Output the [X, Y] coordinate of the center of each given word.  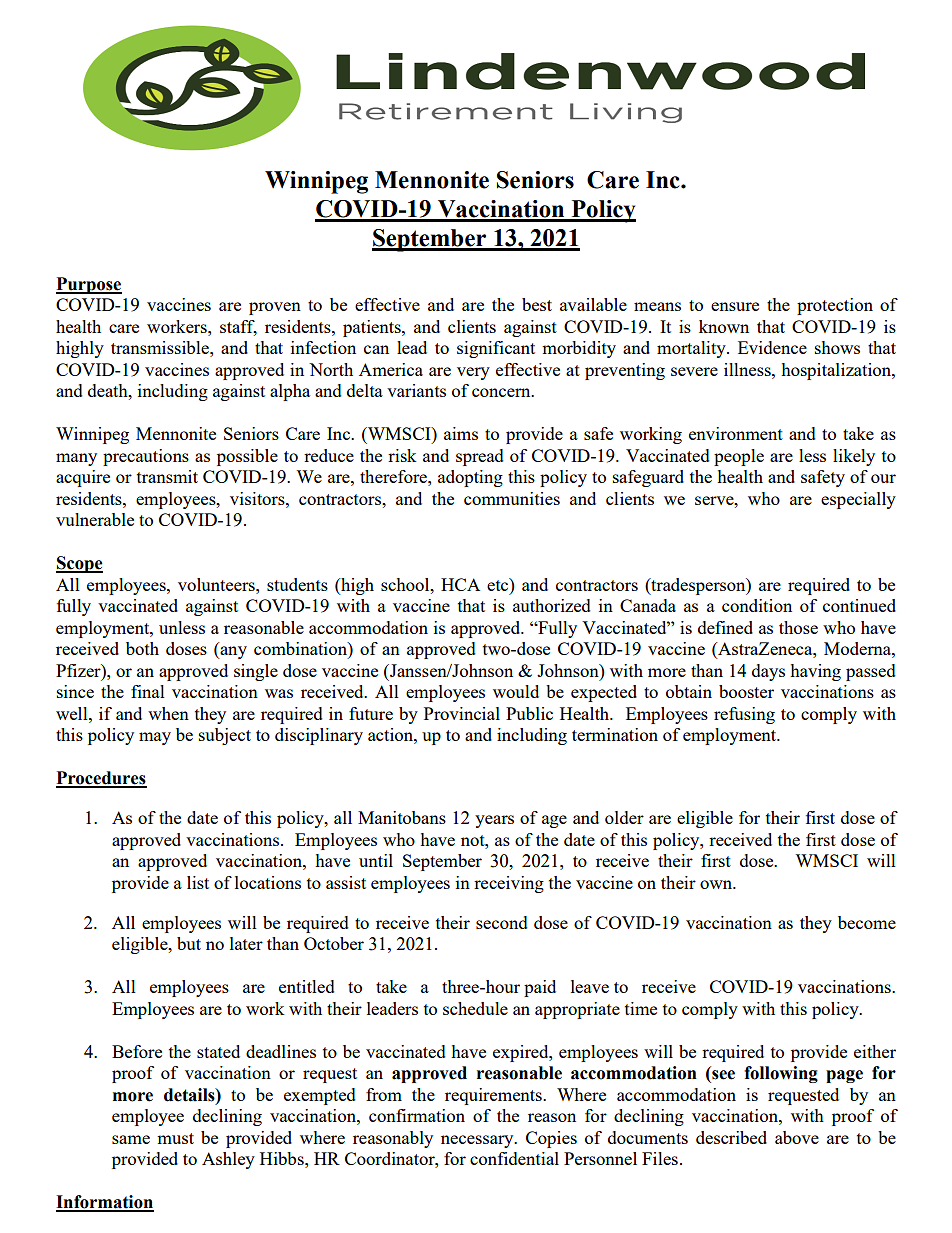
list [198, 882]
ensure [735, 306]
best [537, 304]
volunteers [217, 584]
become [867, 922]
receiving [509, 884]
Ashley [228, 1160]
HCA [460, 584]
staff [238, 328]
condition [757, 605]
